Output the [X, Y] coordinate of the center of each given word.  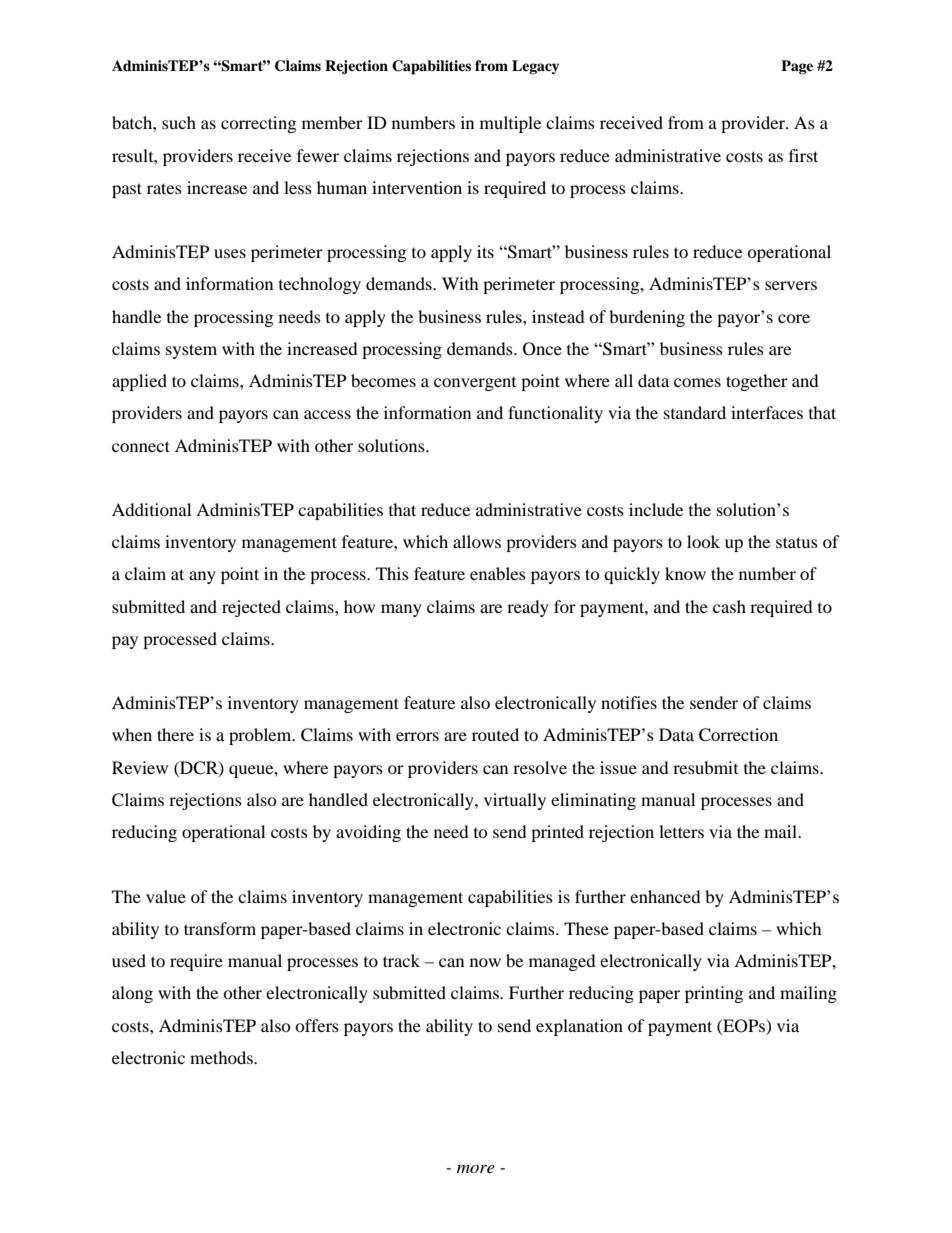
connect [141, 446]
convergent [475, 384]
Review [140, 767]
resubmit [705, 767]
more [476, 1169]
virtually [515, 801]
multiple [510, 124]
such [179, 122]
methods [222, 1057]
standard [695, 412]
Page [797, 67]
